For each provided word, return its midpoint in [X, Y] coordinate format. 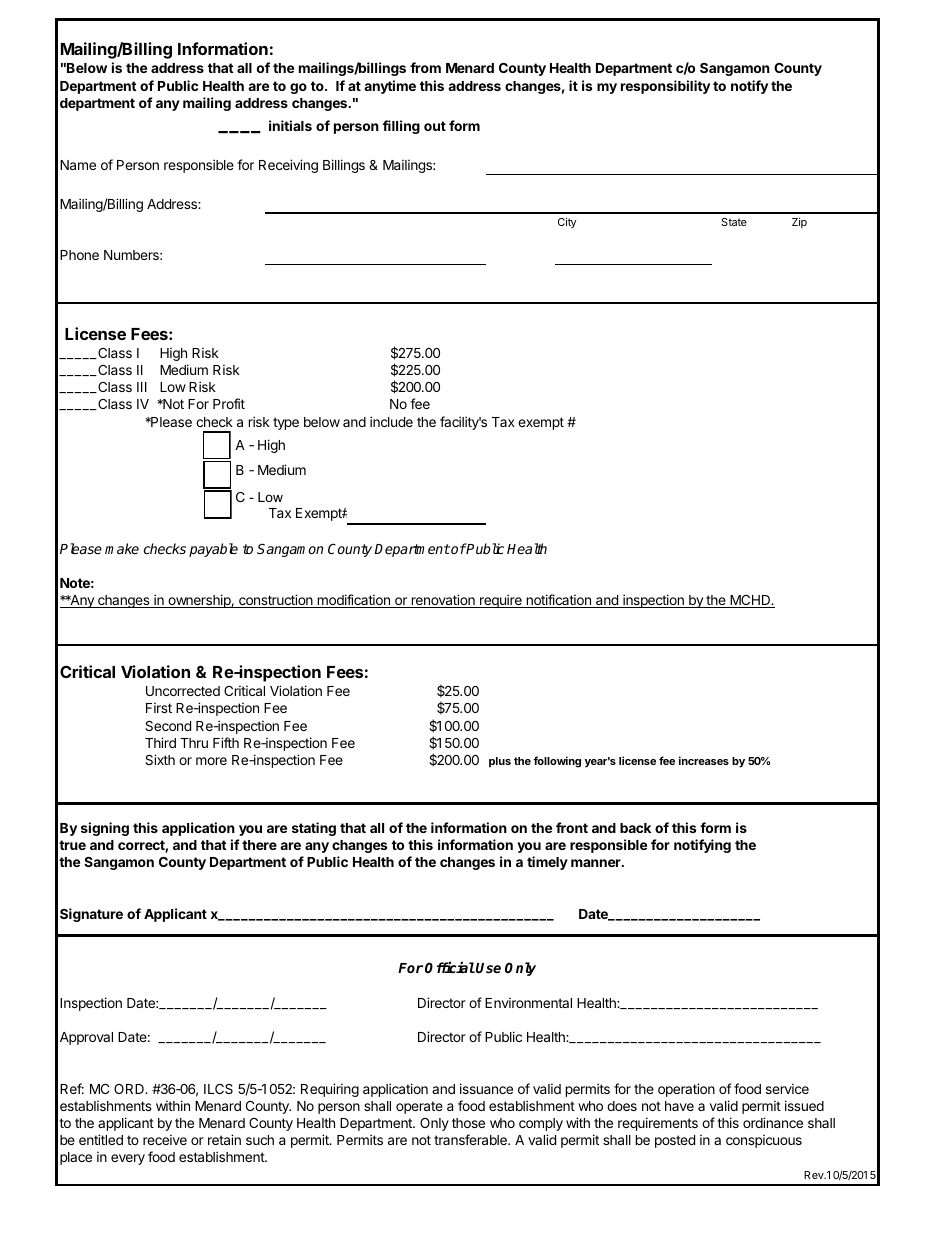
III [142, 387]
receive [165, 1139]
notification [558, 601]
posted [675, 1141]
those [468, 1123]
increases [704, 760]
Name [78, 165]
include [391, 421]
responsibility [665, 87]
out [435, 126]
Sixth [160, 759]
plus [500, 762]
